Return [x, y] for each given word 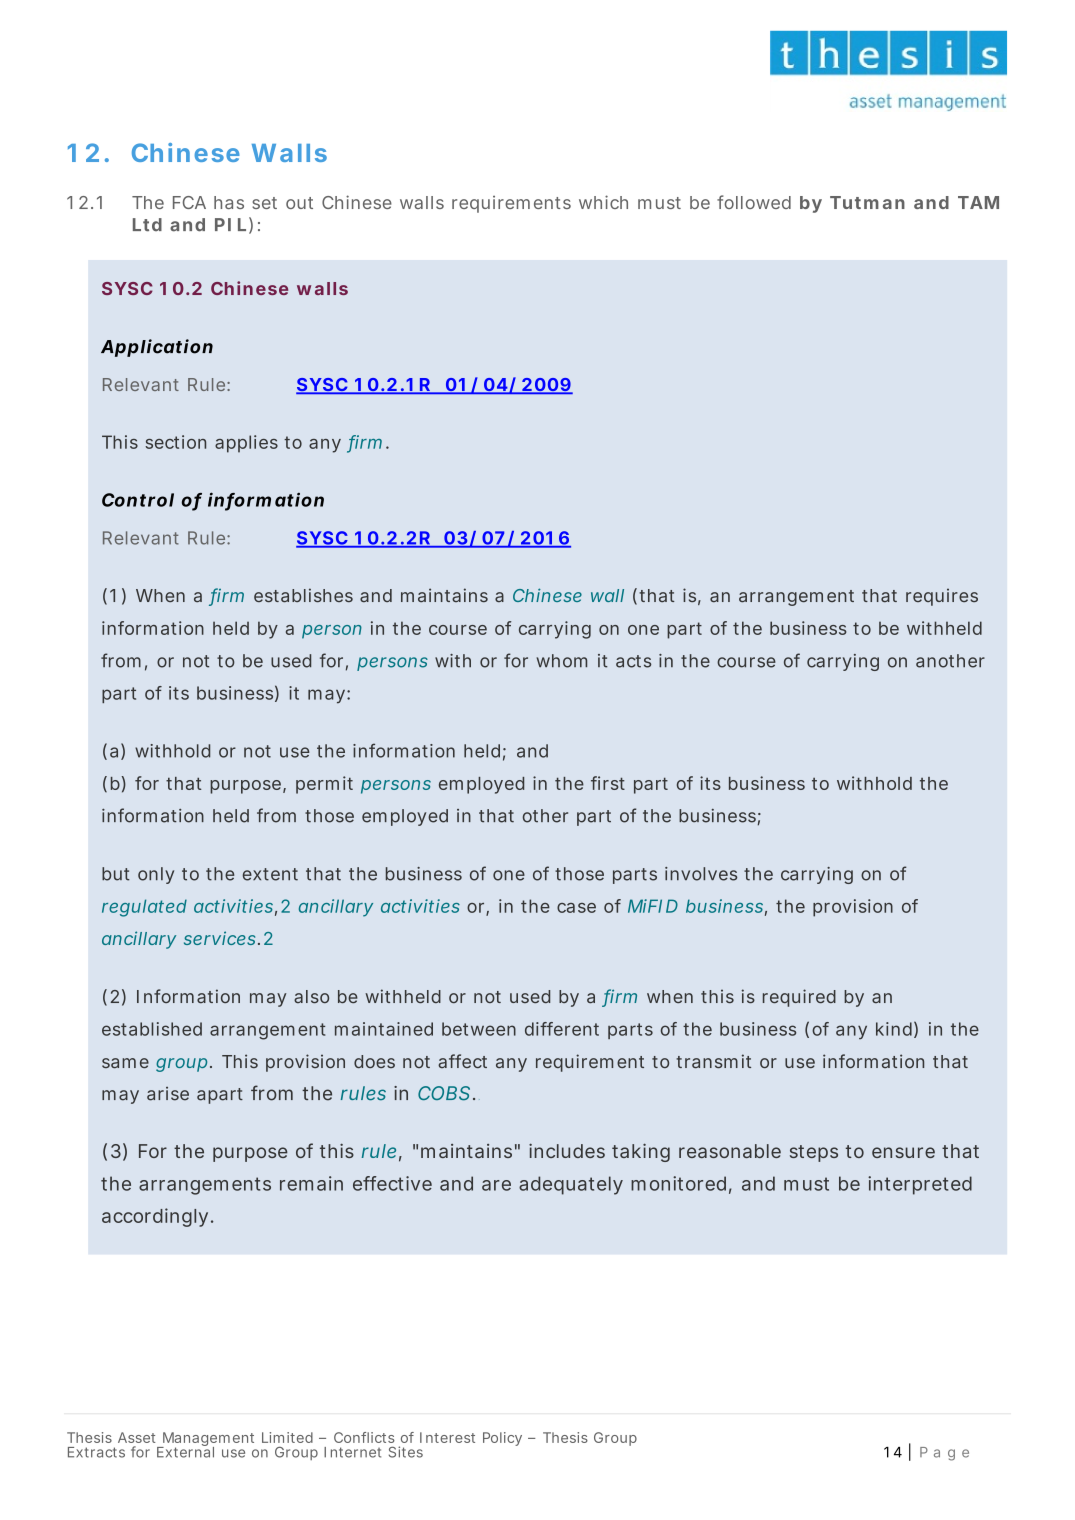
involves [701, 874]
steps [814, 1153]
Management [207, 1440]
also [311, 996]
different [562, 1029]
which [603, 202]
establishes [303, 595]
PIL [230, 224]
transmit [713, 1061]
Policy [502, 1439]
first [608, 783]
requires [942, 597]
